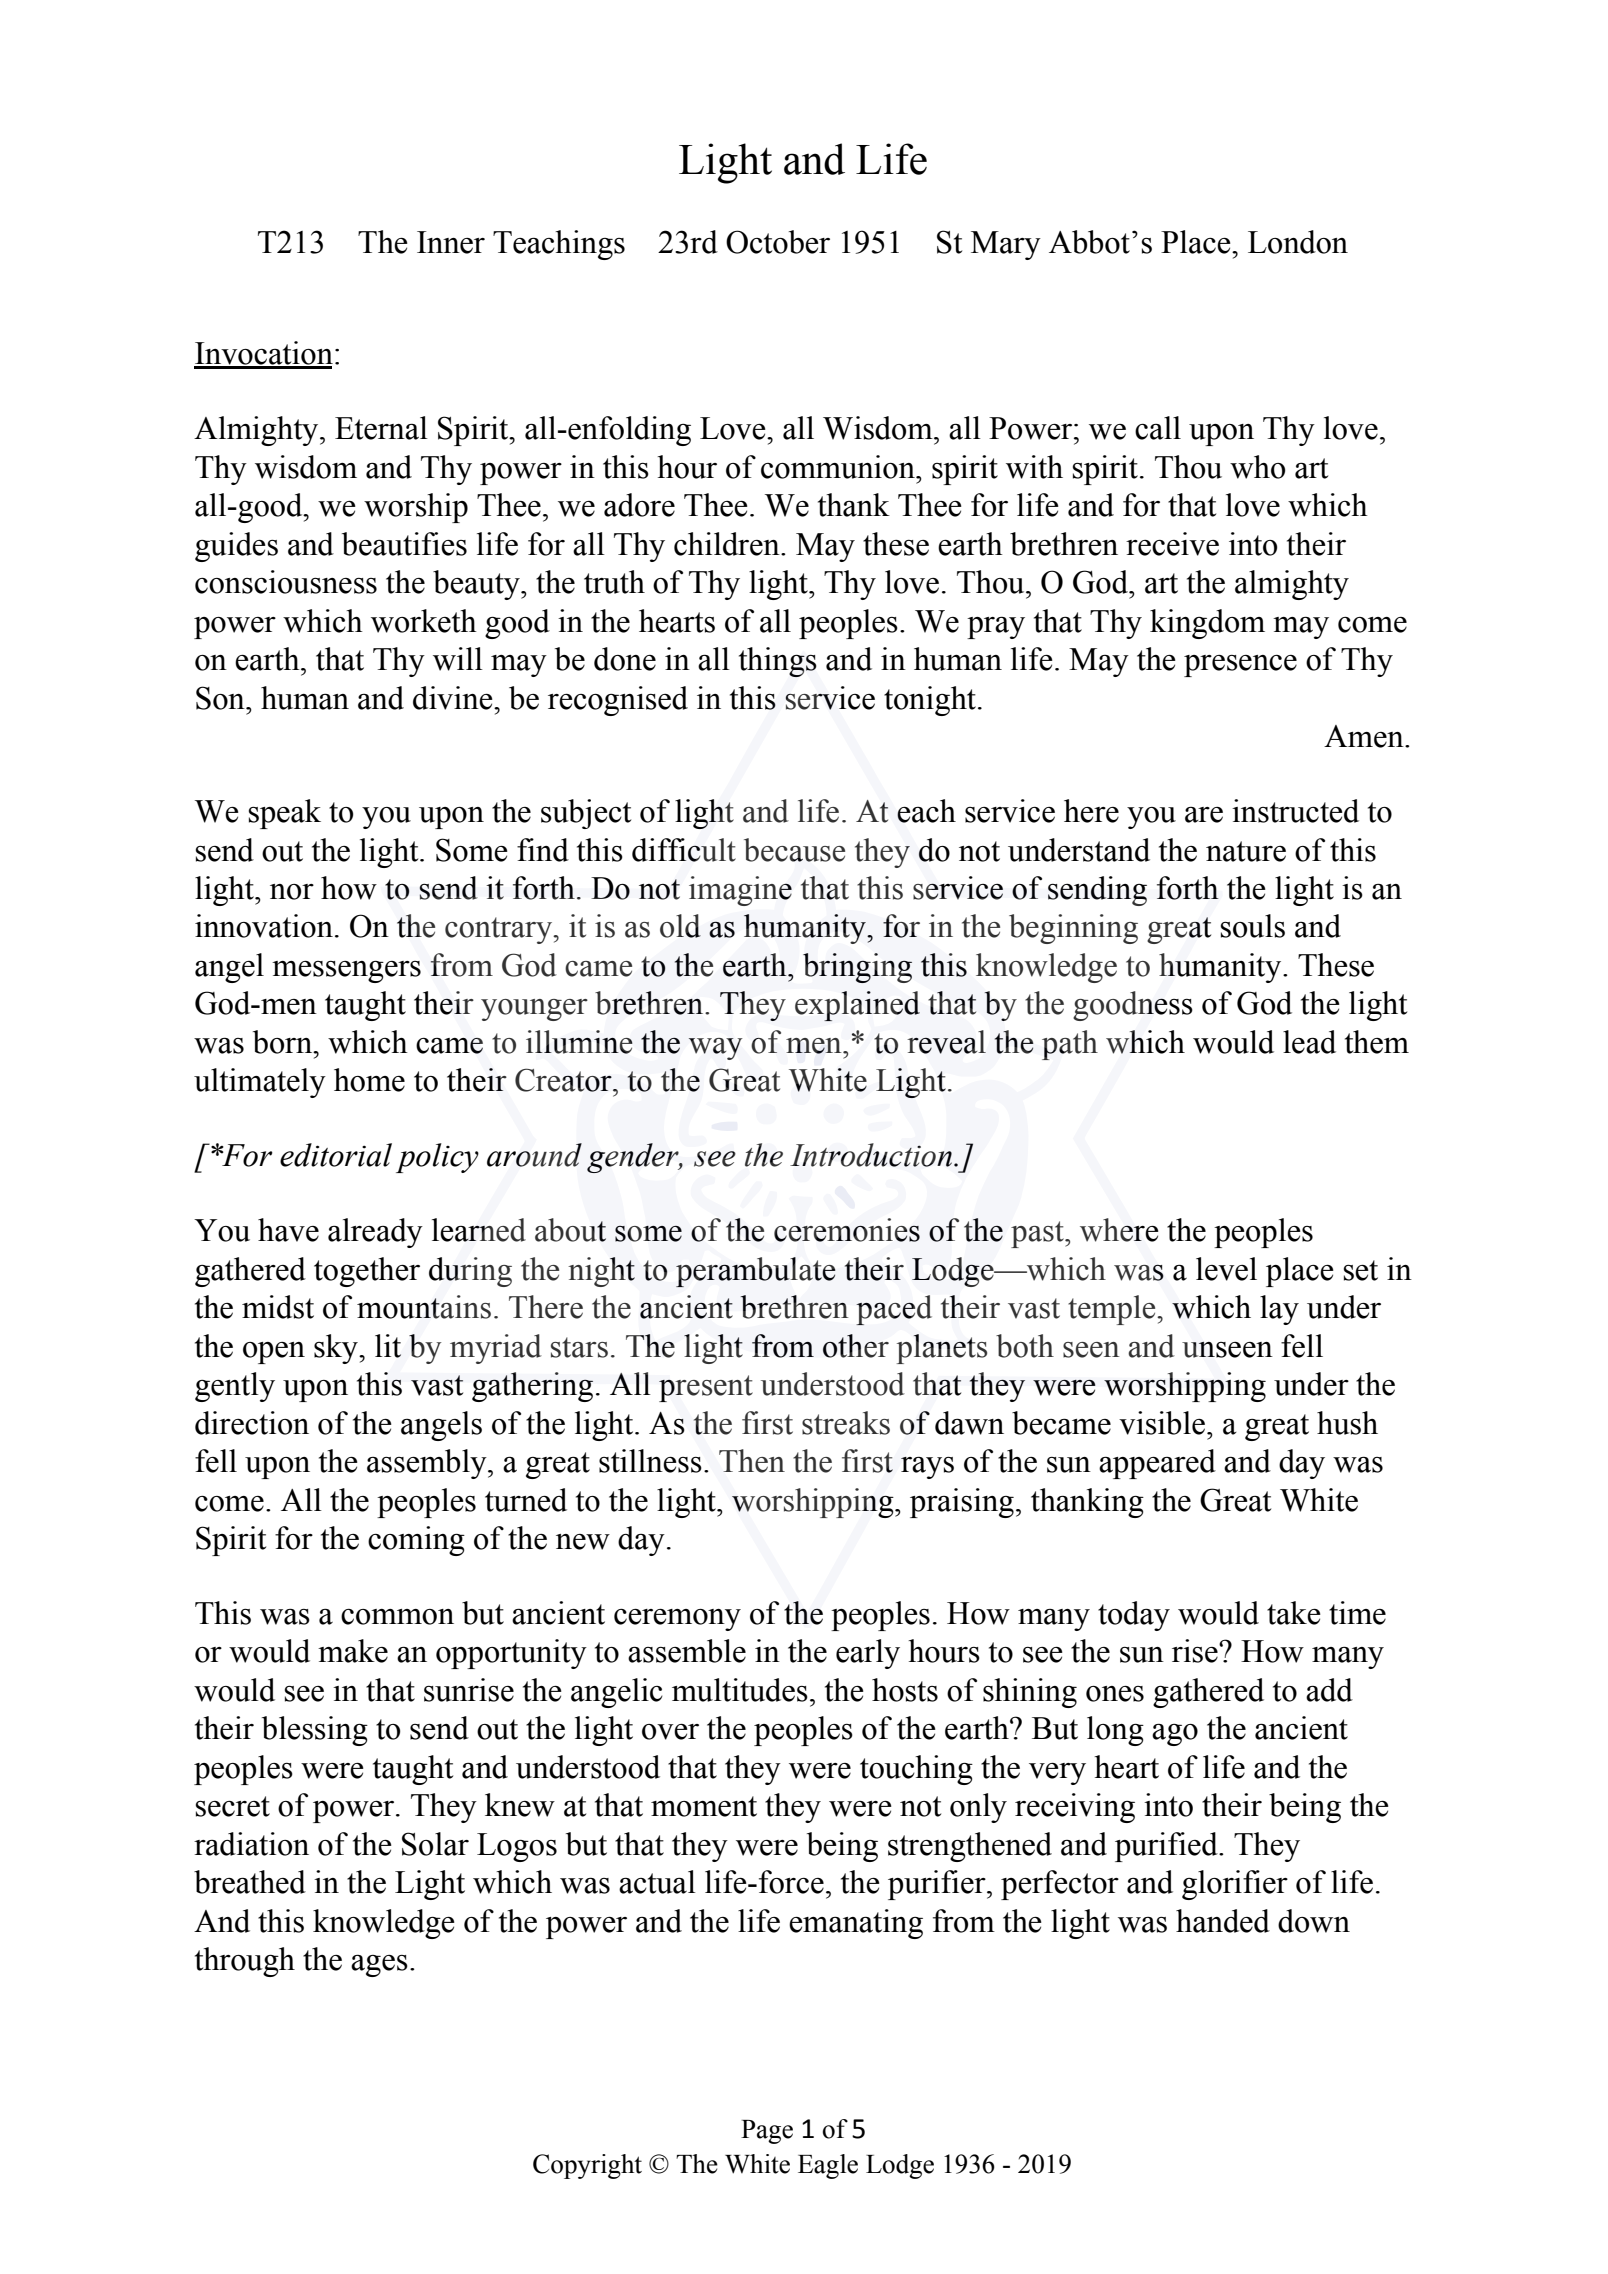  Describe the element at coordinates (1226, 1269) in the screenshot. I see `level` at that location.
